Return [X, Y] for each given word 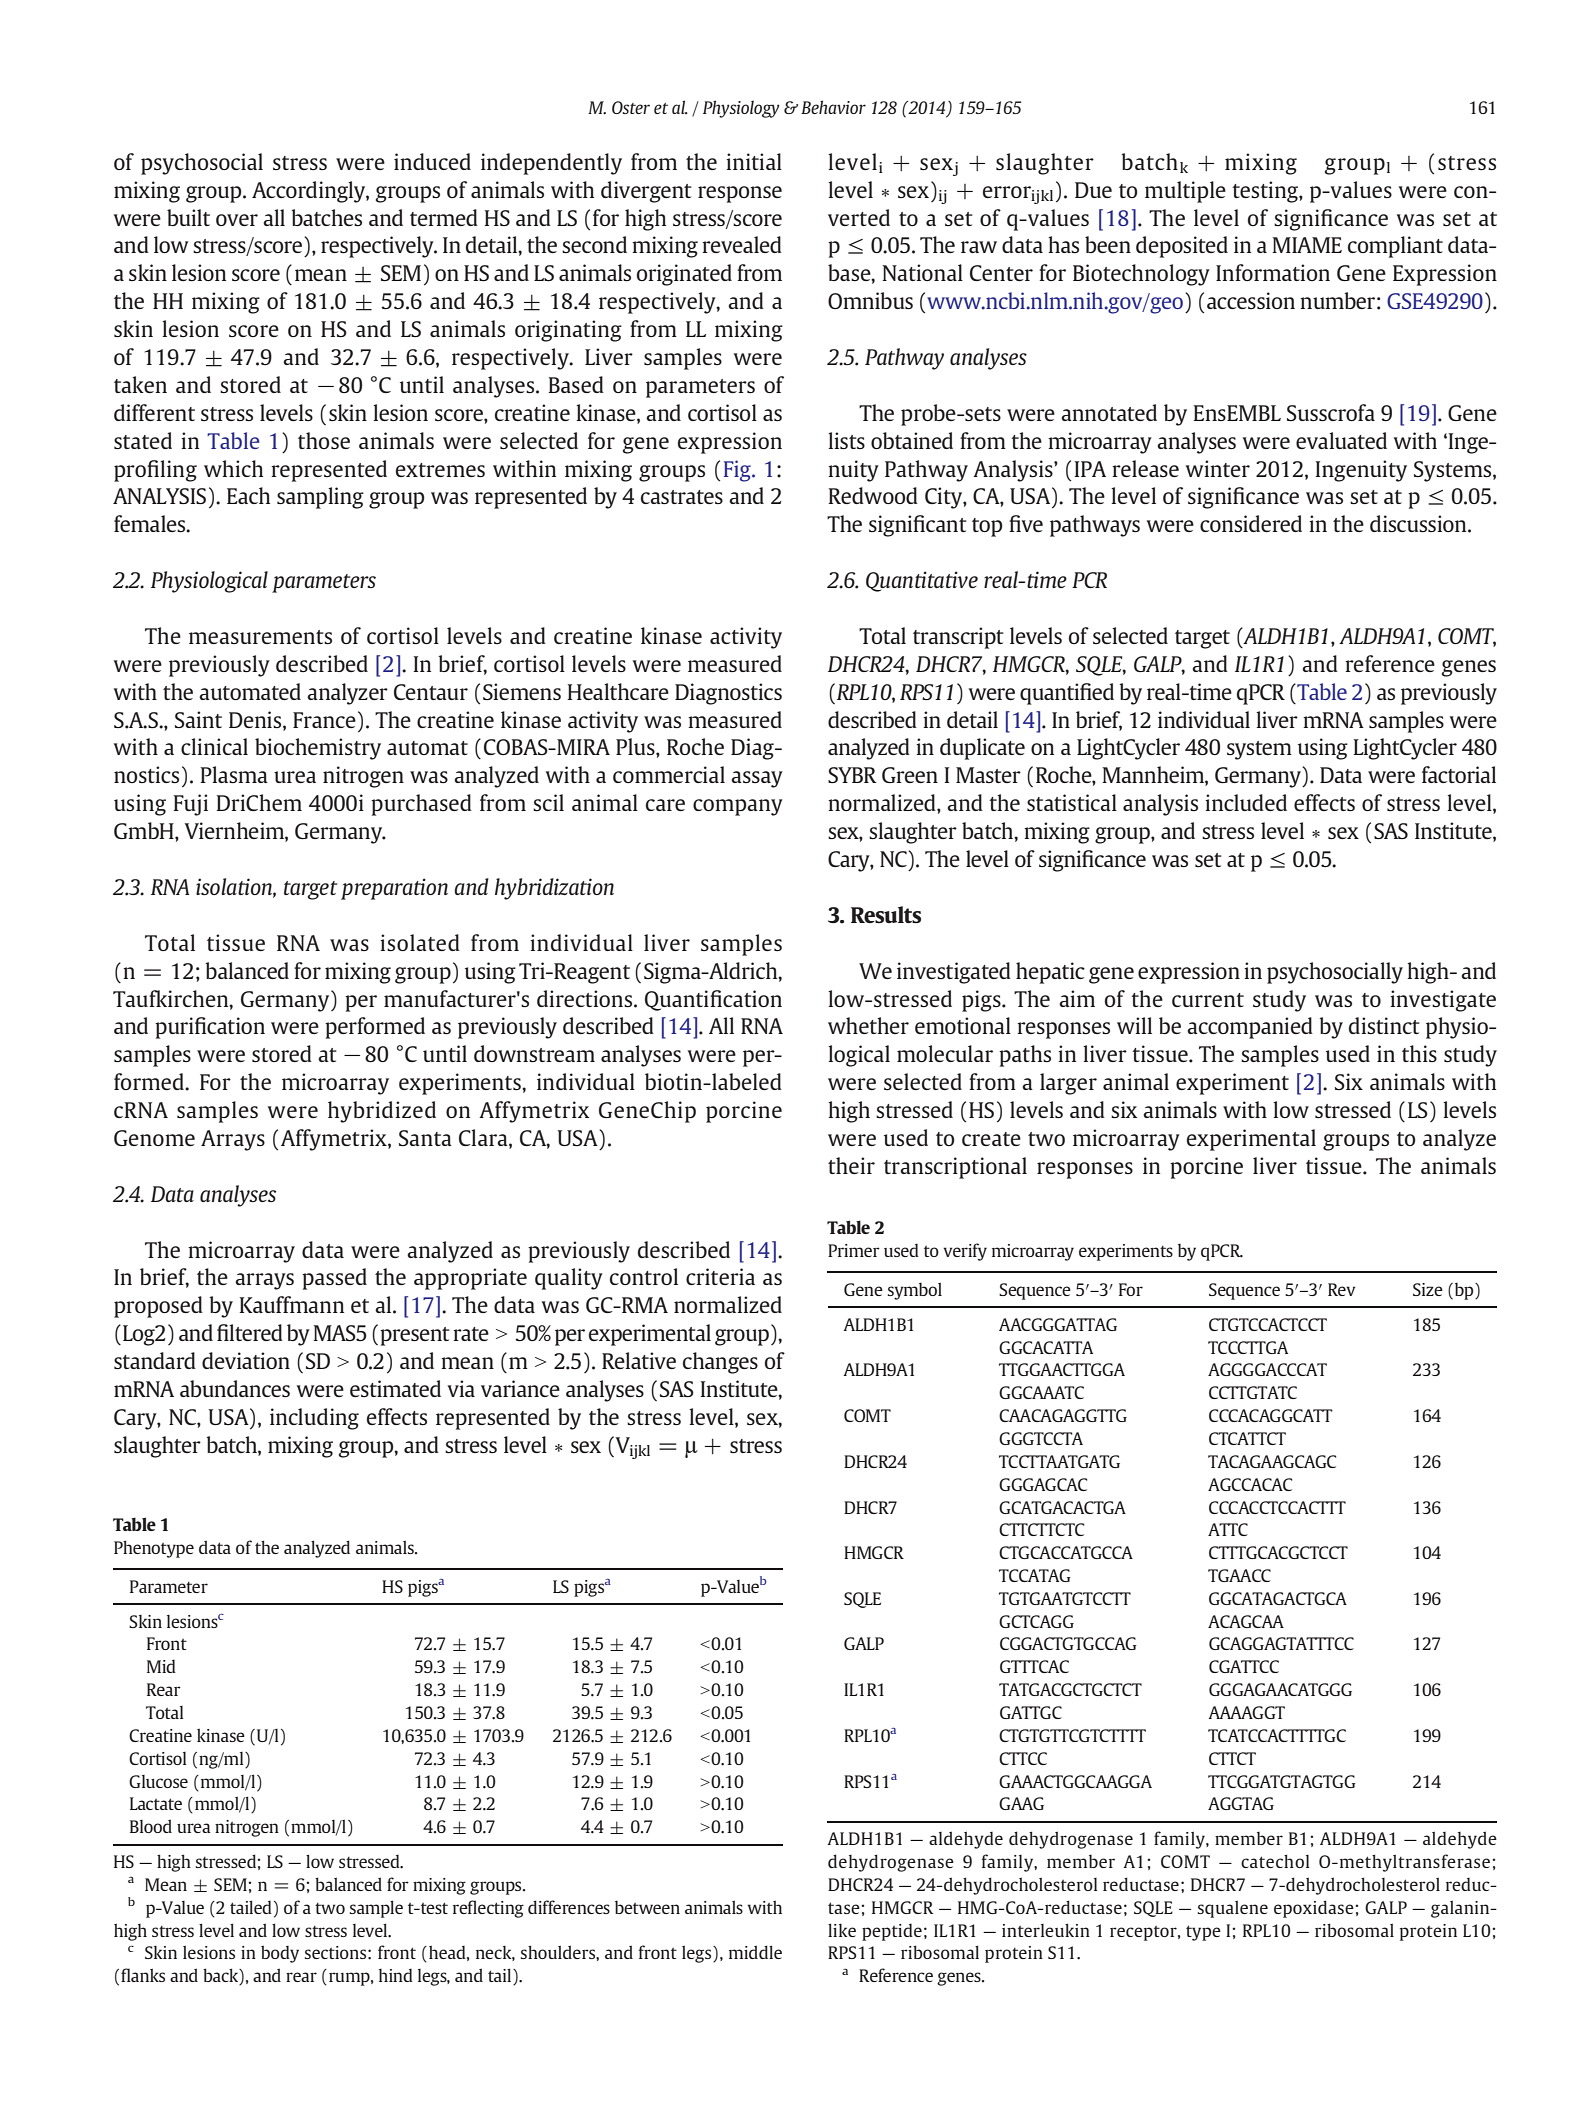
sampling [320, 498]
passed [334, 1279]
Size [1428, 1289]
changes [720, 1363]
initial [754, 161]
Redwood [873, 495]
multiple [1185, 192]
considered [1251, 523]
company [738, 807]
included [1246, 802]
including [314, 1419]
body [280, 1954]
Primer [854, 1250]
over [237, 220]
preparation [394, 889]
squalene [1233, 1909]
